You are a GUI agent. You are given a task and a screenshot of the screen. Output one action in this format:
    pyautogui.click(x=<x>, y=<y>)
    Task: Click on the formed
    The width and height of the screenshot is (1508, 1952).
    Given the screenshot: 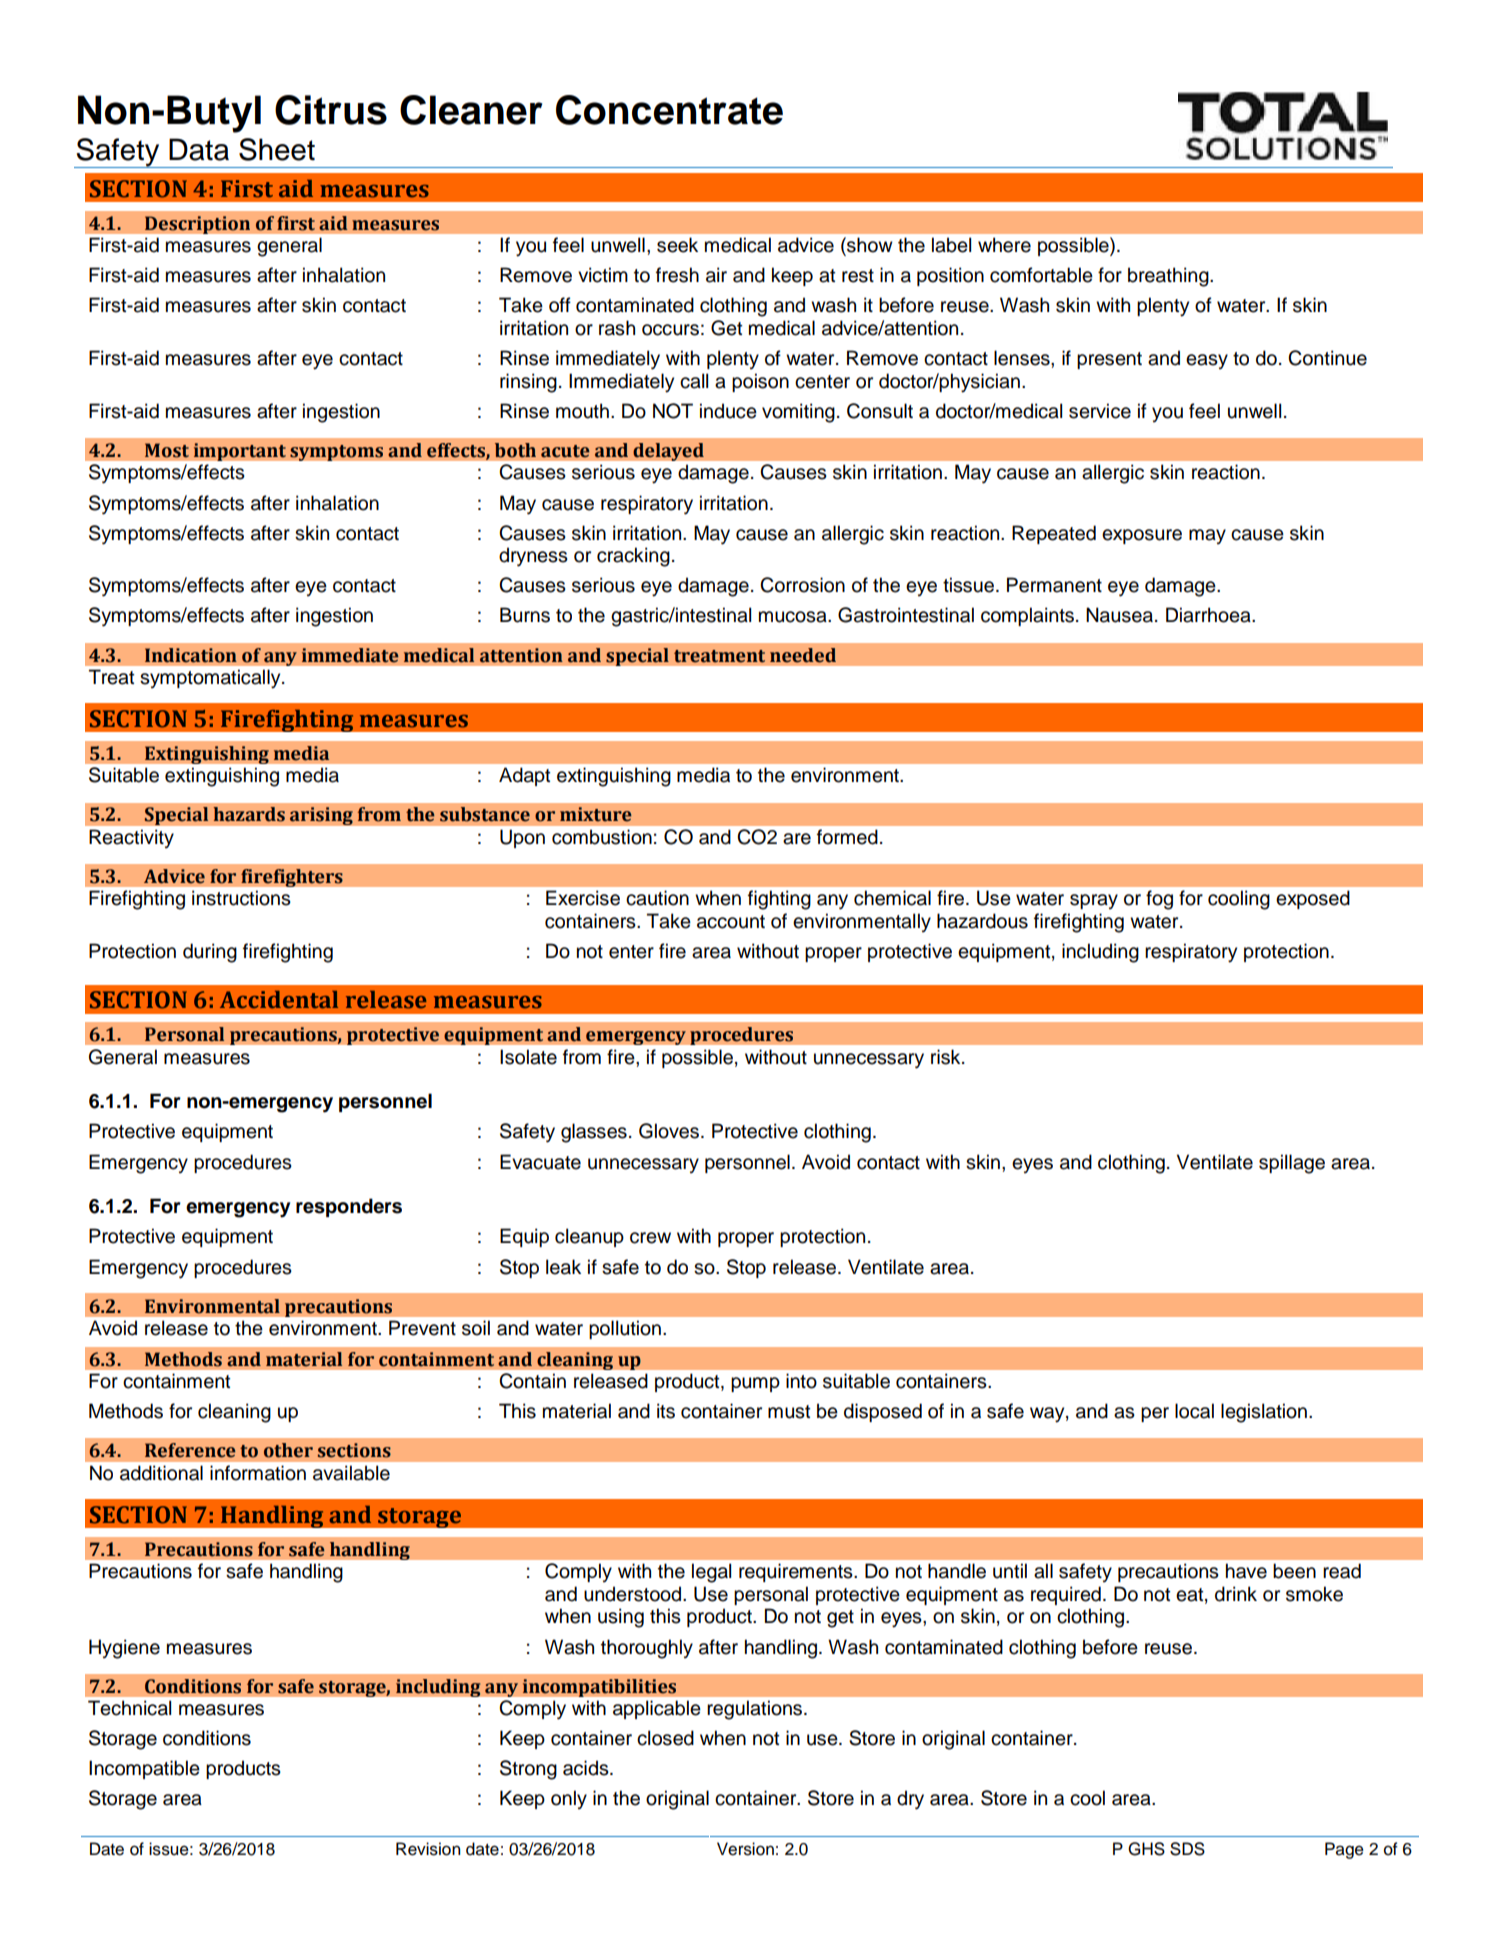 What is the action you would take?
    pyautogui.click(x=847, y=837)
